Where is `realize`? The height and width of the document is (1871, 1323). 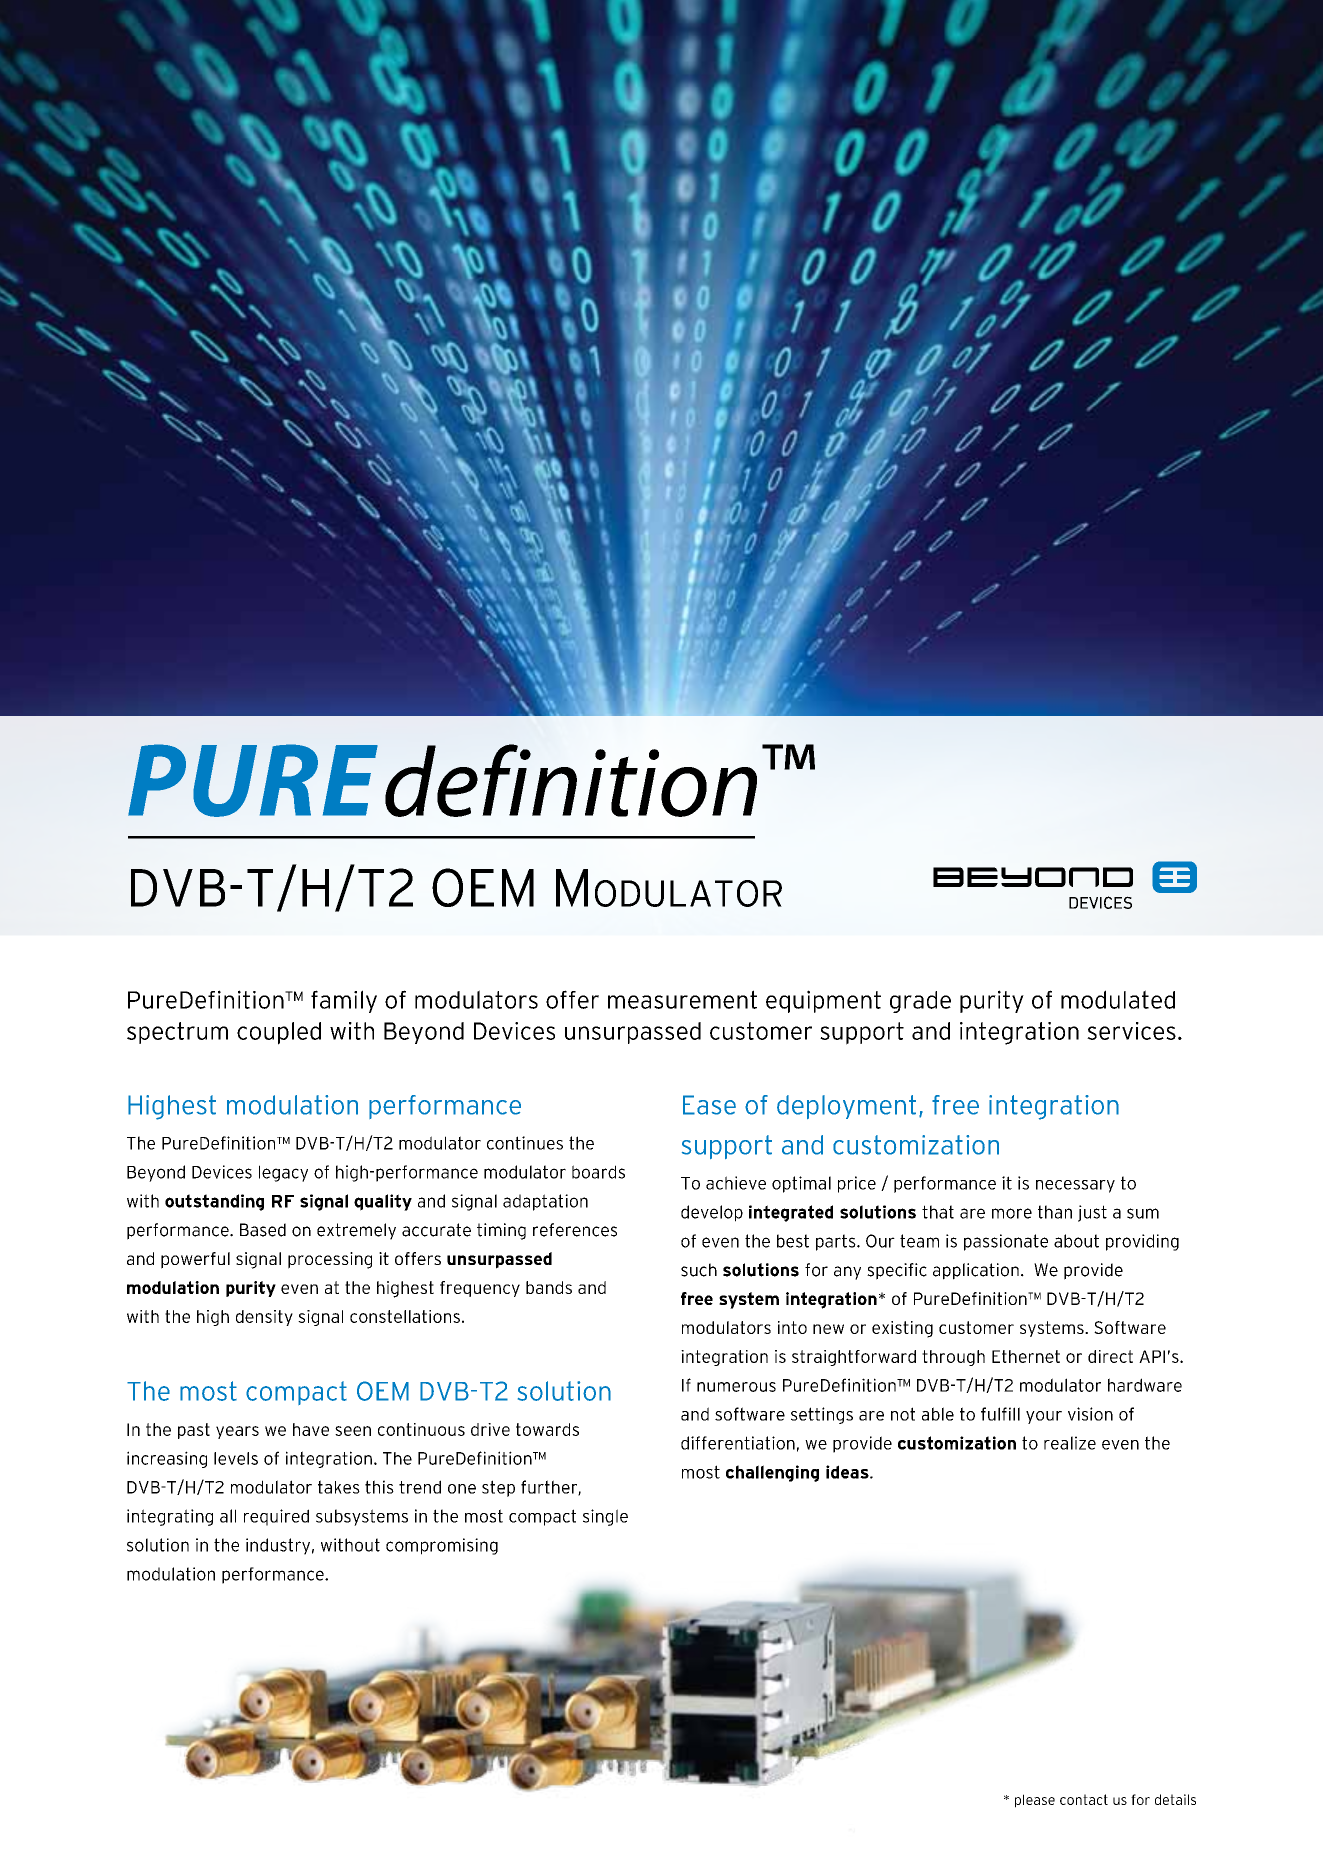 realize is located at coordinates (1070, 1443).
